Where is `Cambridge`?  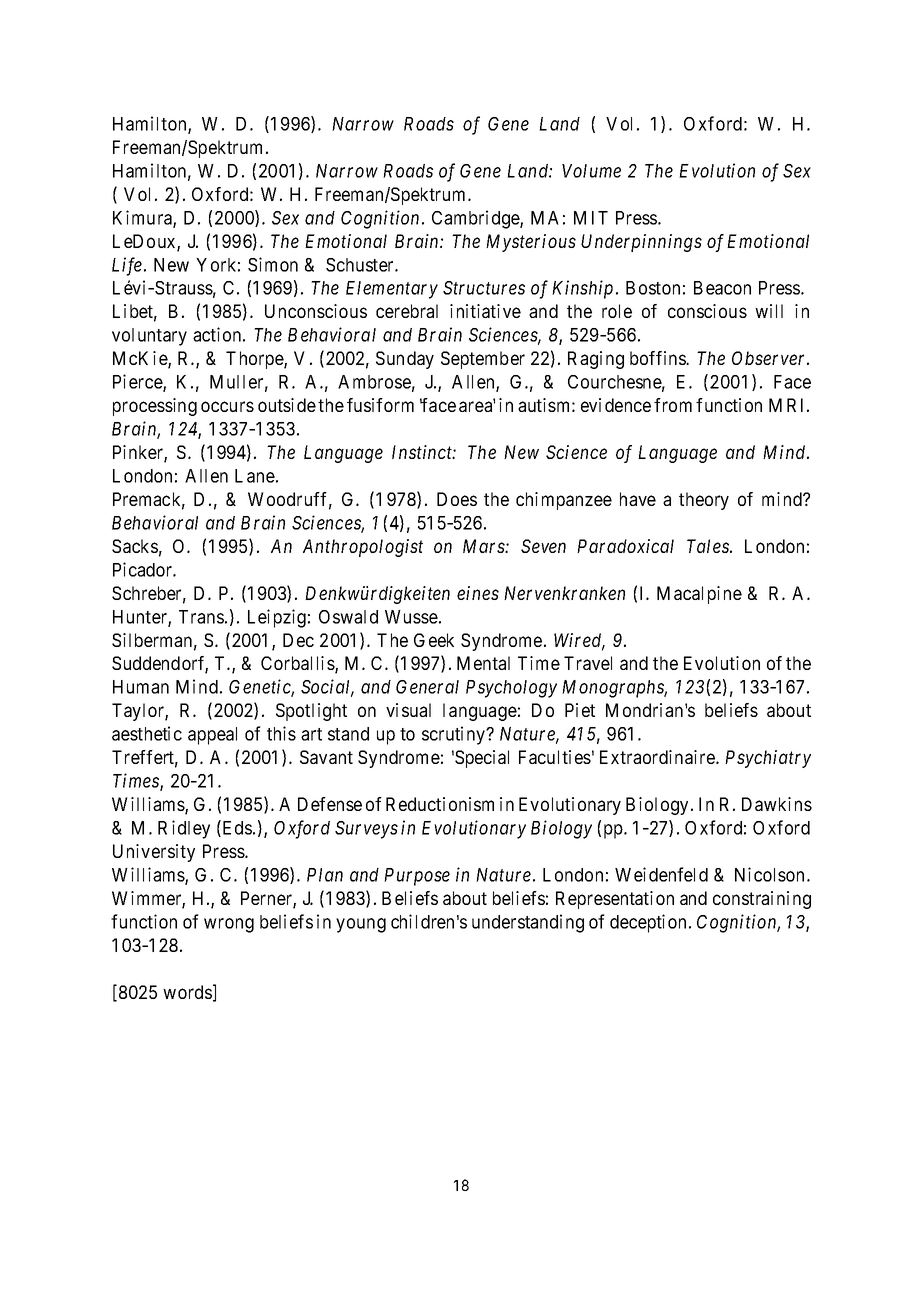
Cambridge is located at coordinates (476, 219).
